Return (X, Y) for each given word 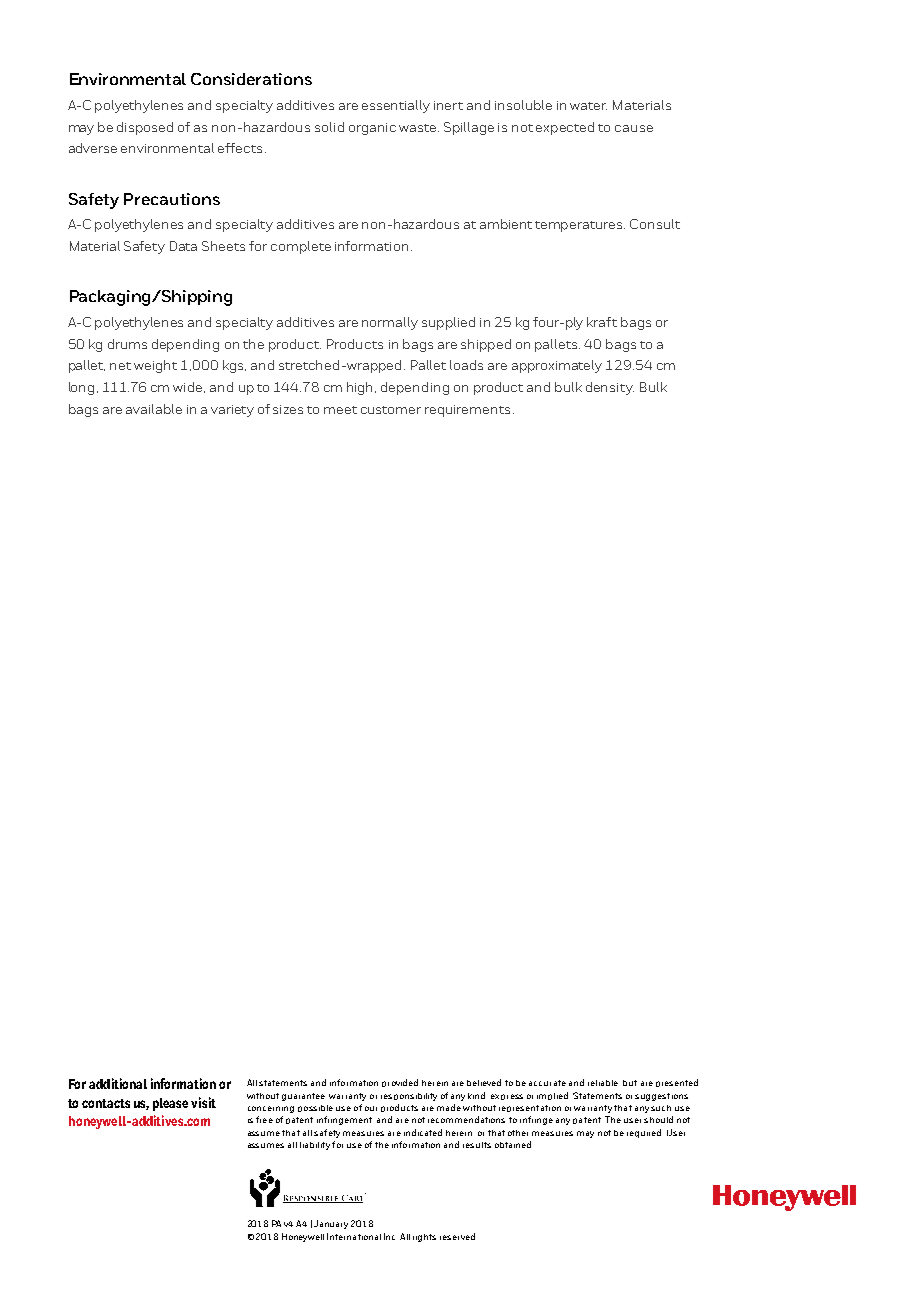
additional (118, 1083)
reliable (603, 1083)
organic (372, 129)
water (588, 106)
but (630, 1083)
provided (400, 1083)
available (154, 409)
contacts (106, 1103)
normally (390, 323)
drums (127, 344)
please (170, 1104)
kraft (602, 322)
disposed (145, 128)
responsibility (409, 1097)
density (610, 388)
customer (391, 410)
